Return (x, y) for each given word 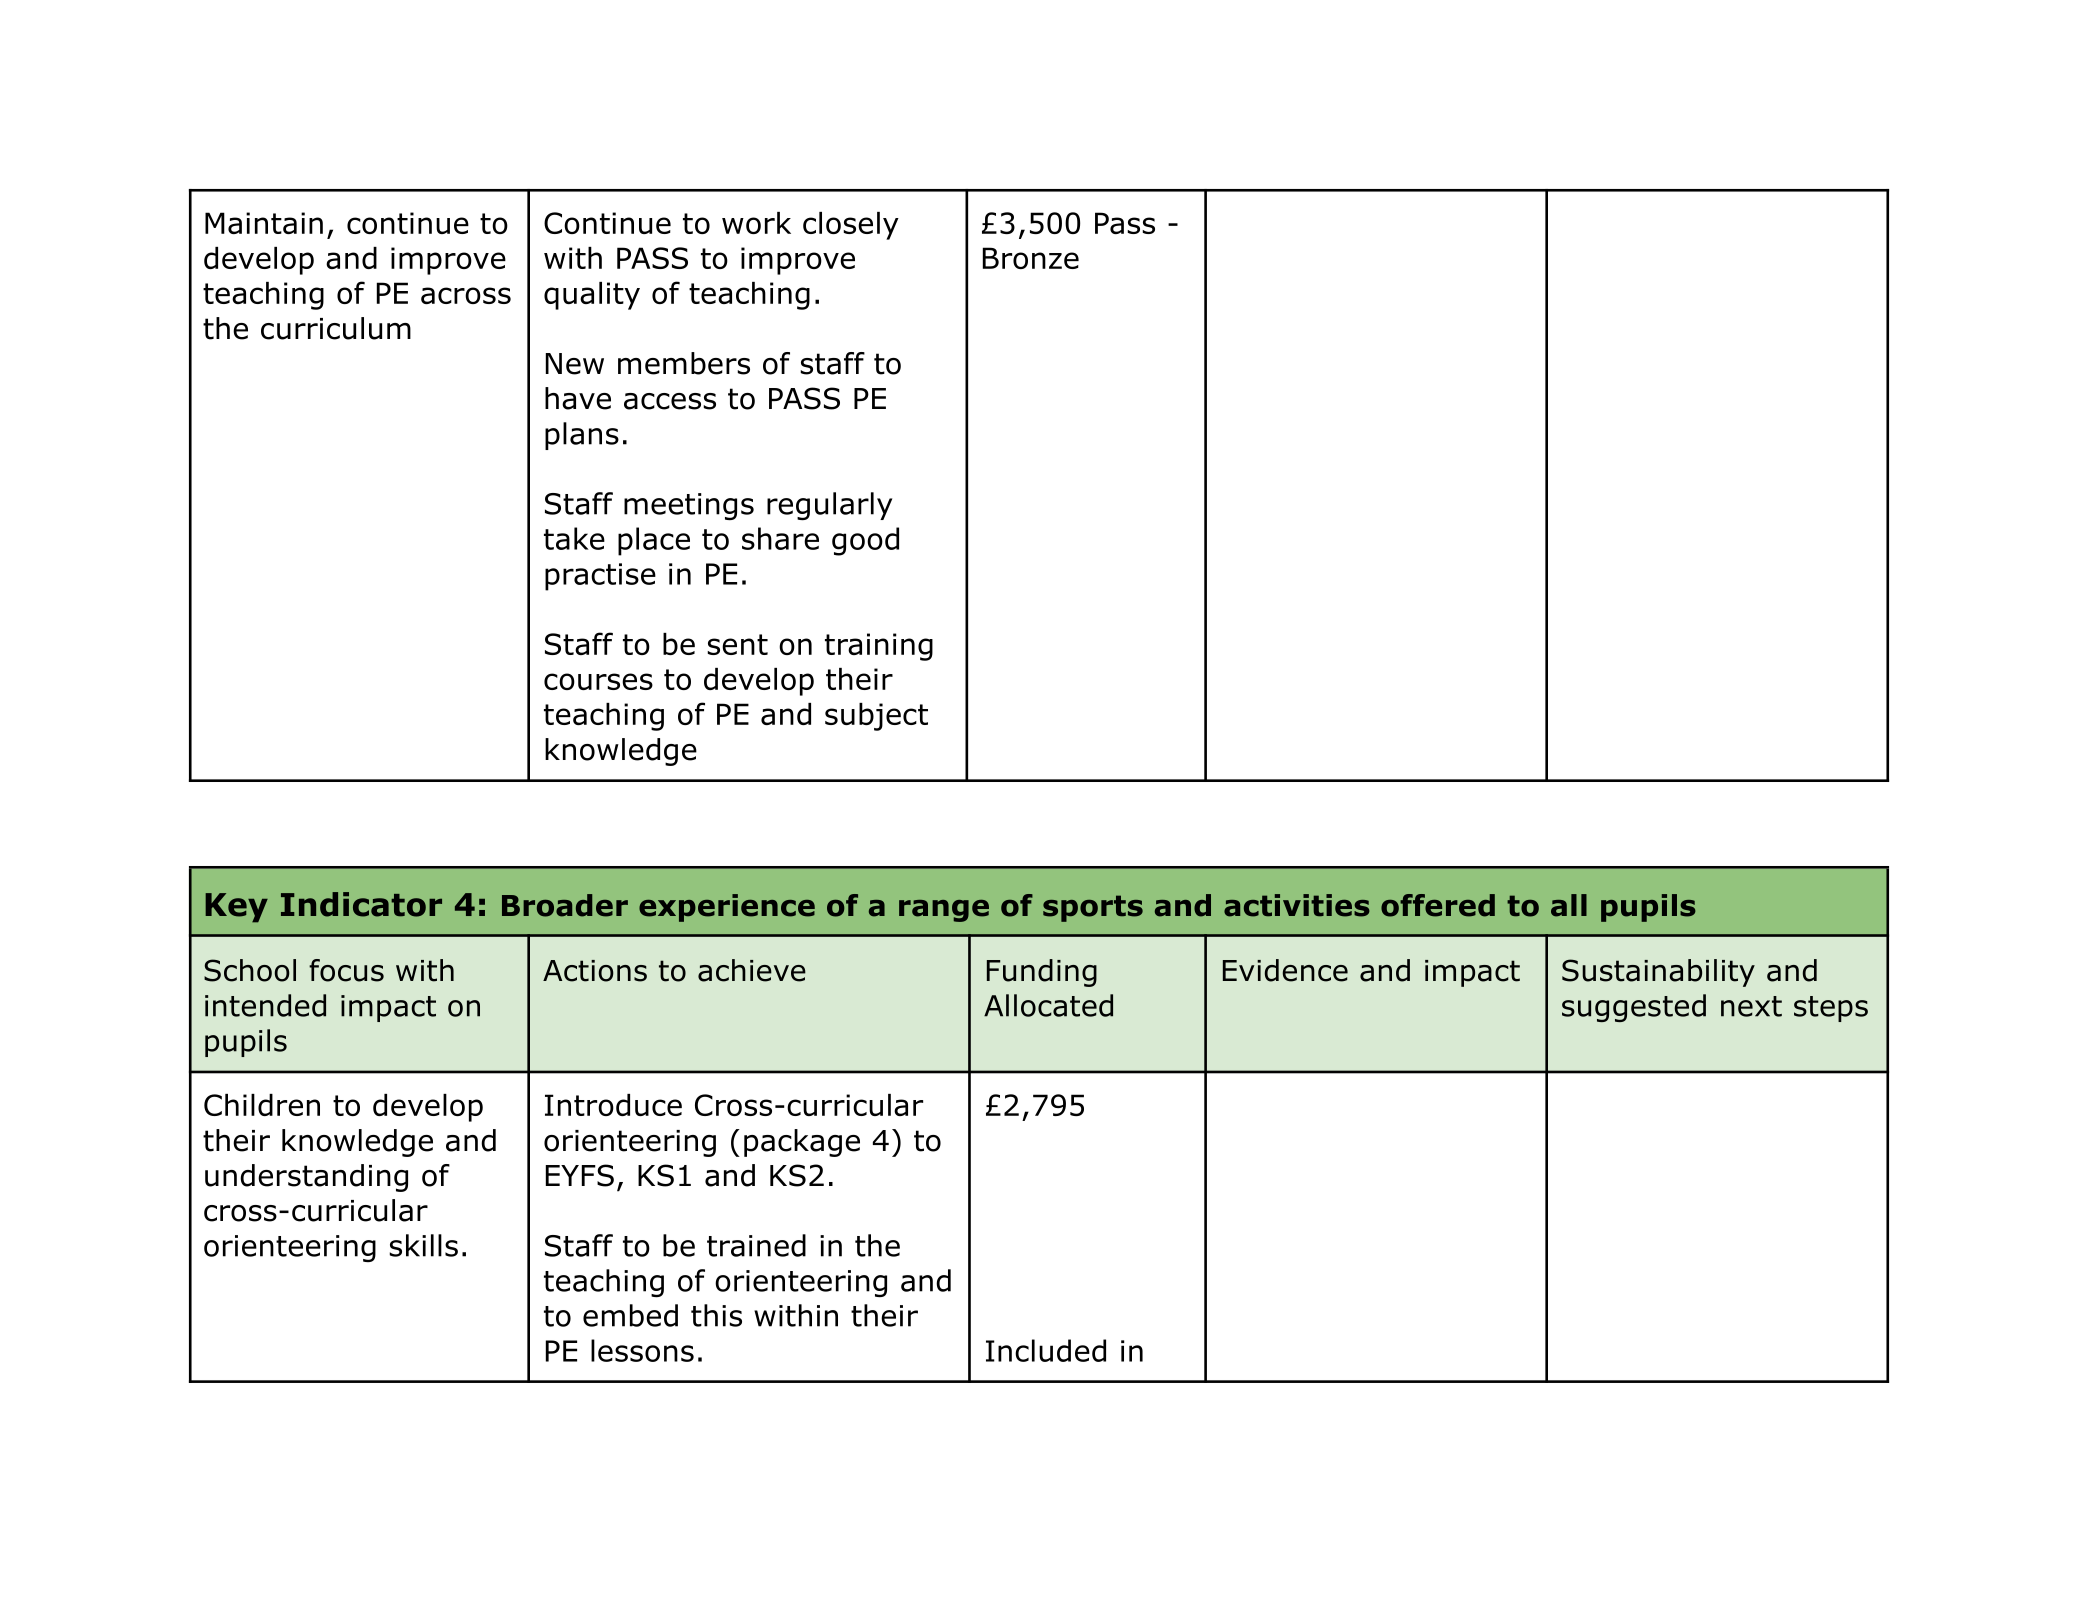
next (1751, 1006)
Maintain (264, 223)
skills (423, 1245)
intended (265, 1005)
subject (876, 717)
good (865, 541)
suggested (1634, 1008)
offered (1438, 905)
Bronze (1031, 258)
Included (1046, 1350)
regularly (829, 506)
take (574, 538)
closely (851, 226)
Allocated (1048, 1005)
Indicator (361, 904)
